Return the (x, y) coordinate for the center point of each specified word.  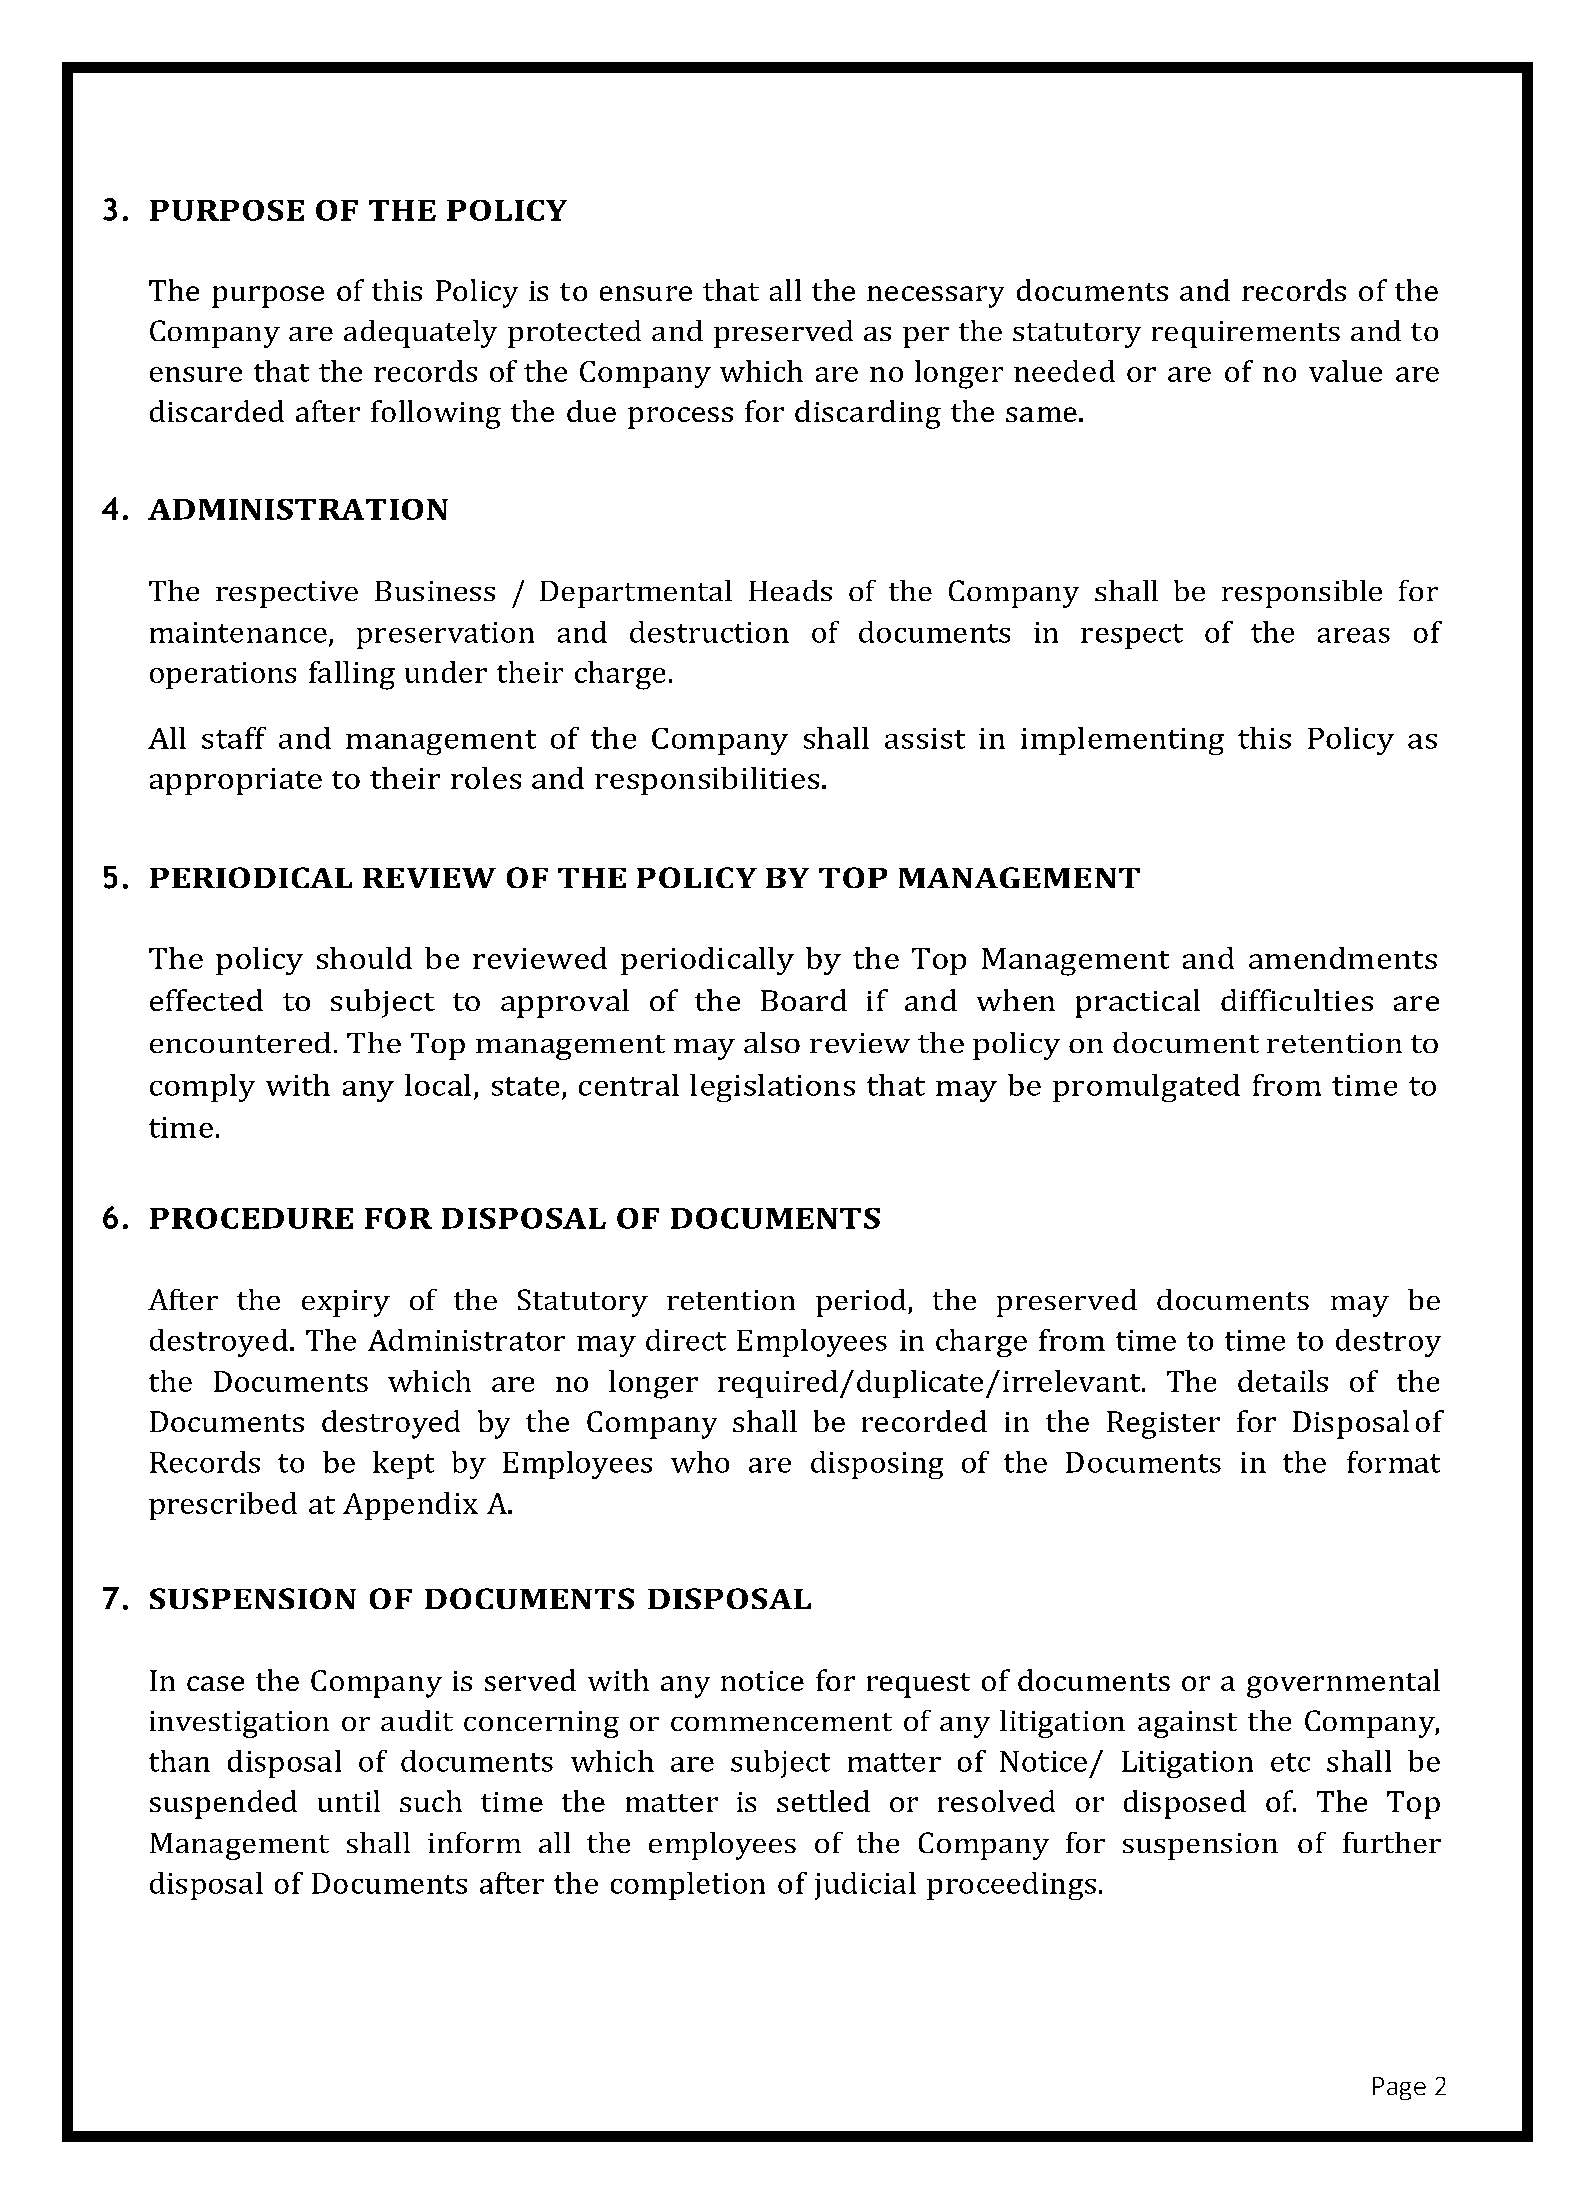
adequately (420, 334)
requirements (1246, 334)
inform (474, 1842)
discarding (868, 414)
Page (1399, 2088)
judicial (865, 1886)
